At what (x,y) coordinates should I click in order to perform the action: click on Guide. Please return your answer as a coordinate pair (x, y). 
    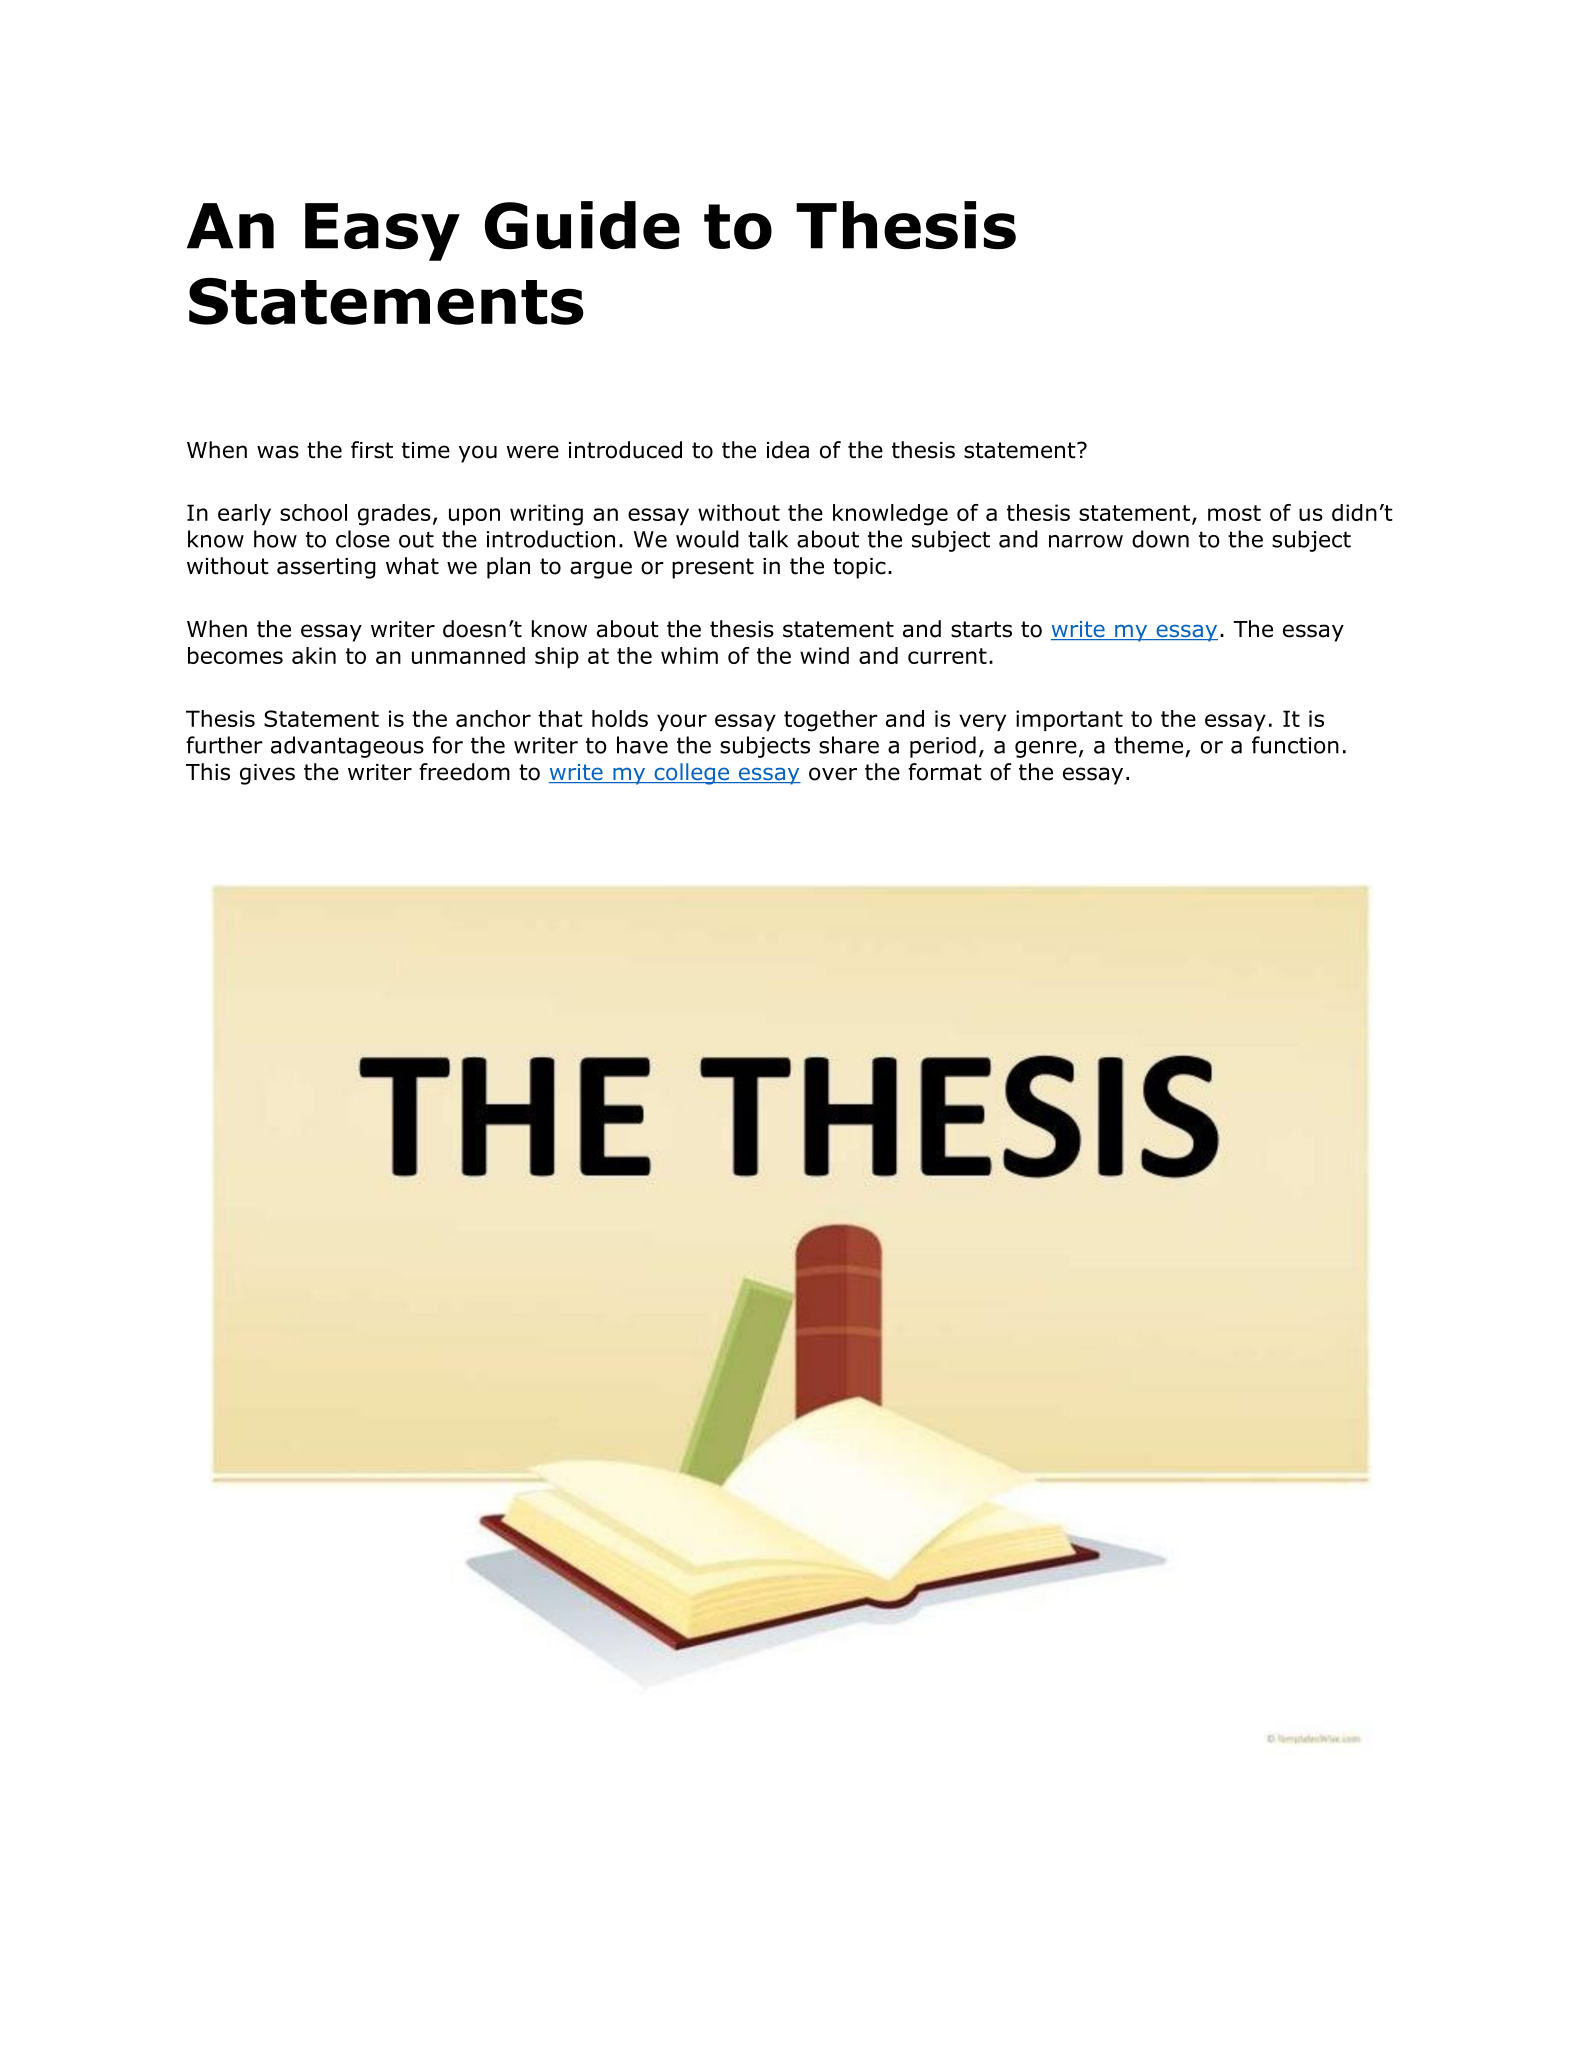
    Looking at the image, I should click on (582, 225).
